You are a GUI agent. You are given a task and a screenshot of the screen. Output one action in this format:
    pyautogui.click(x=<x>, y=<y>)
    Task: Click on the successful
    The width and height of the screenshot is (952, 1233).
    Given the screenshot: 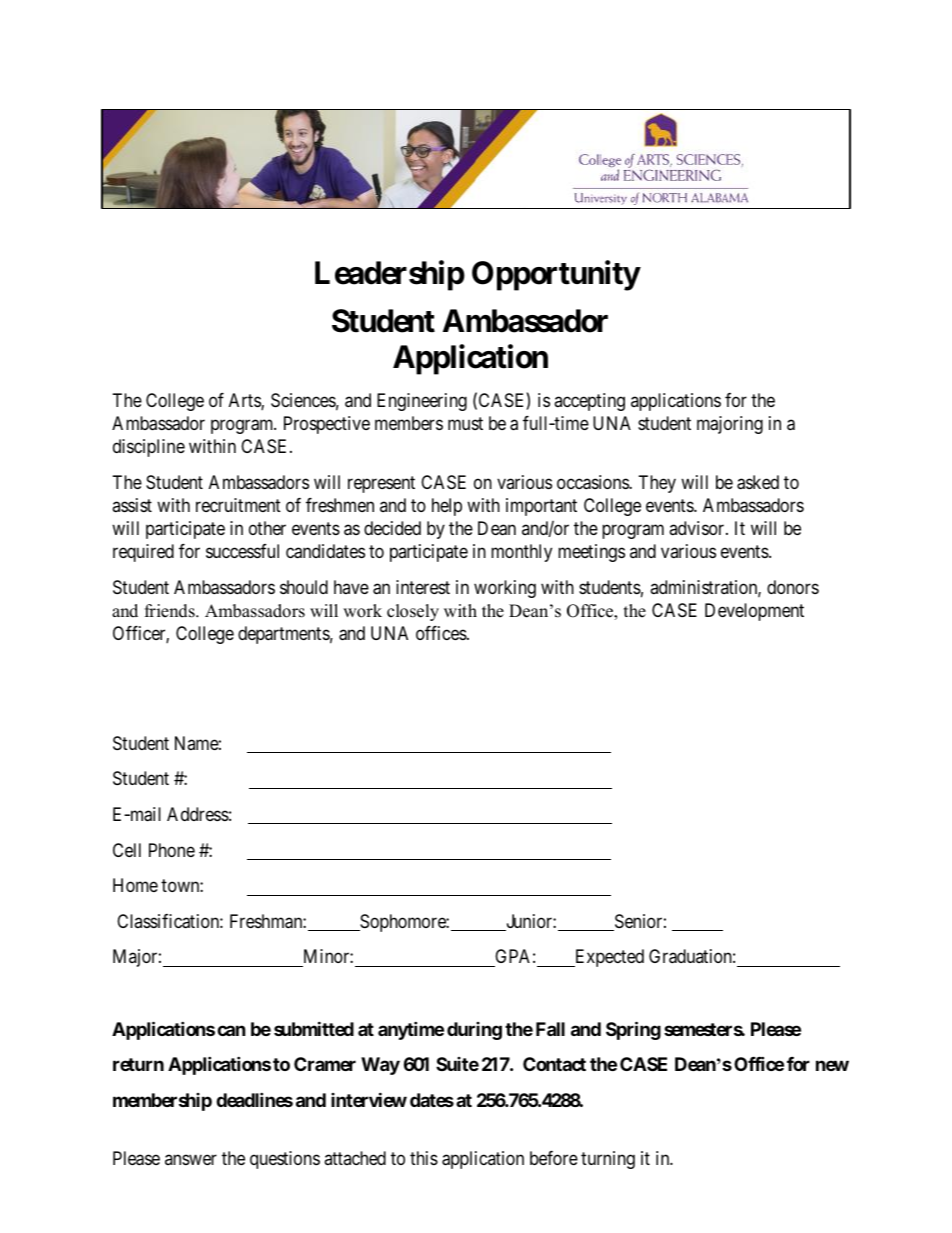 What is the action you would take?
    pyautogui.click(x=242, y=551)
